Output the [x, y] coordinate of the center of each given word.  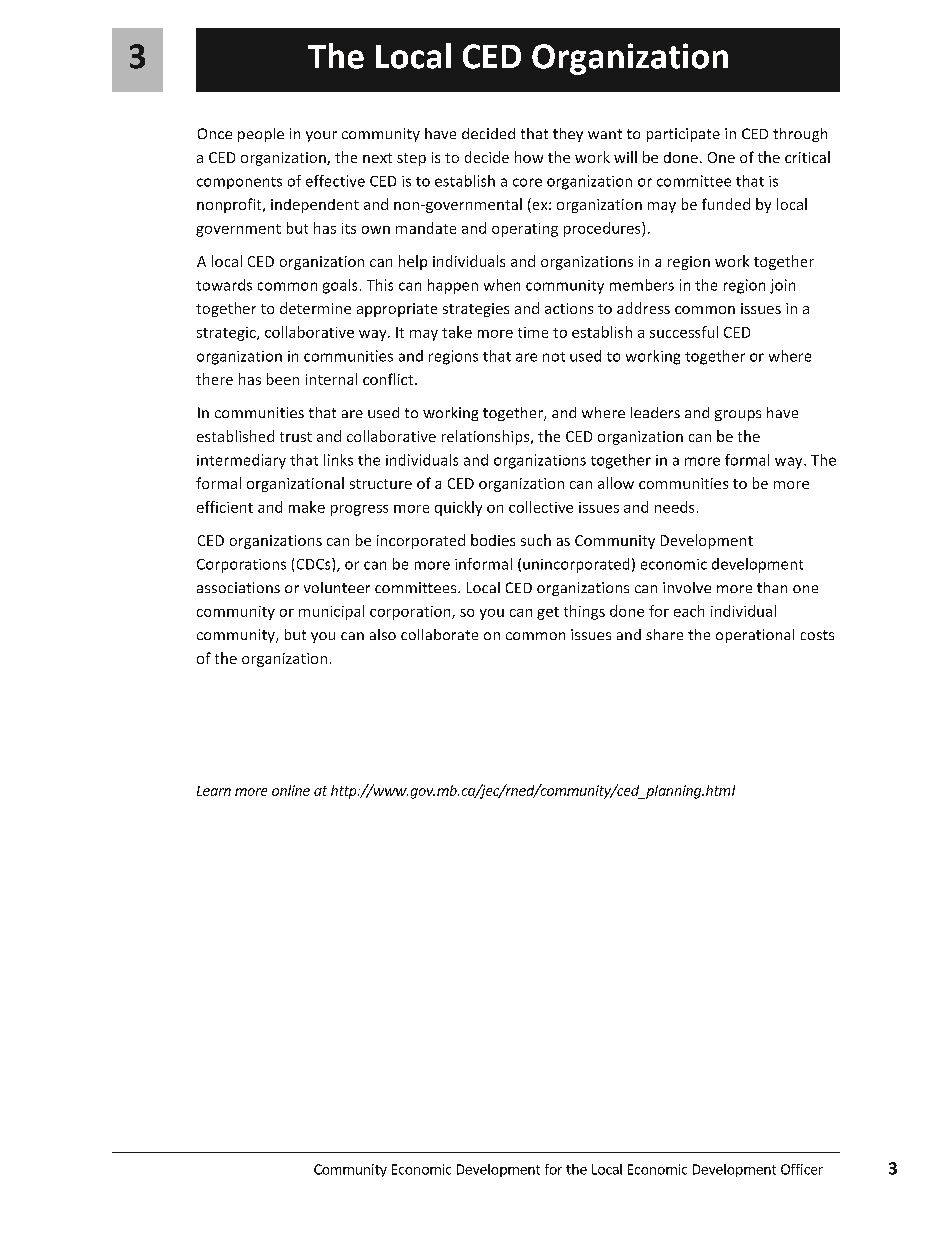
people [261, 135]
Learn [214, 791]
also [383, 634]
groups [738, 415]
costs [817, 635]
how [529, 157]
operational [755, 636]
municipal [331, 612]
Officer [802, 1169]
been [283, 379]
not [554, 357]
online [291, 790]
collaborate [439, 634]
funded [726, 204]
